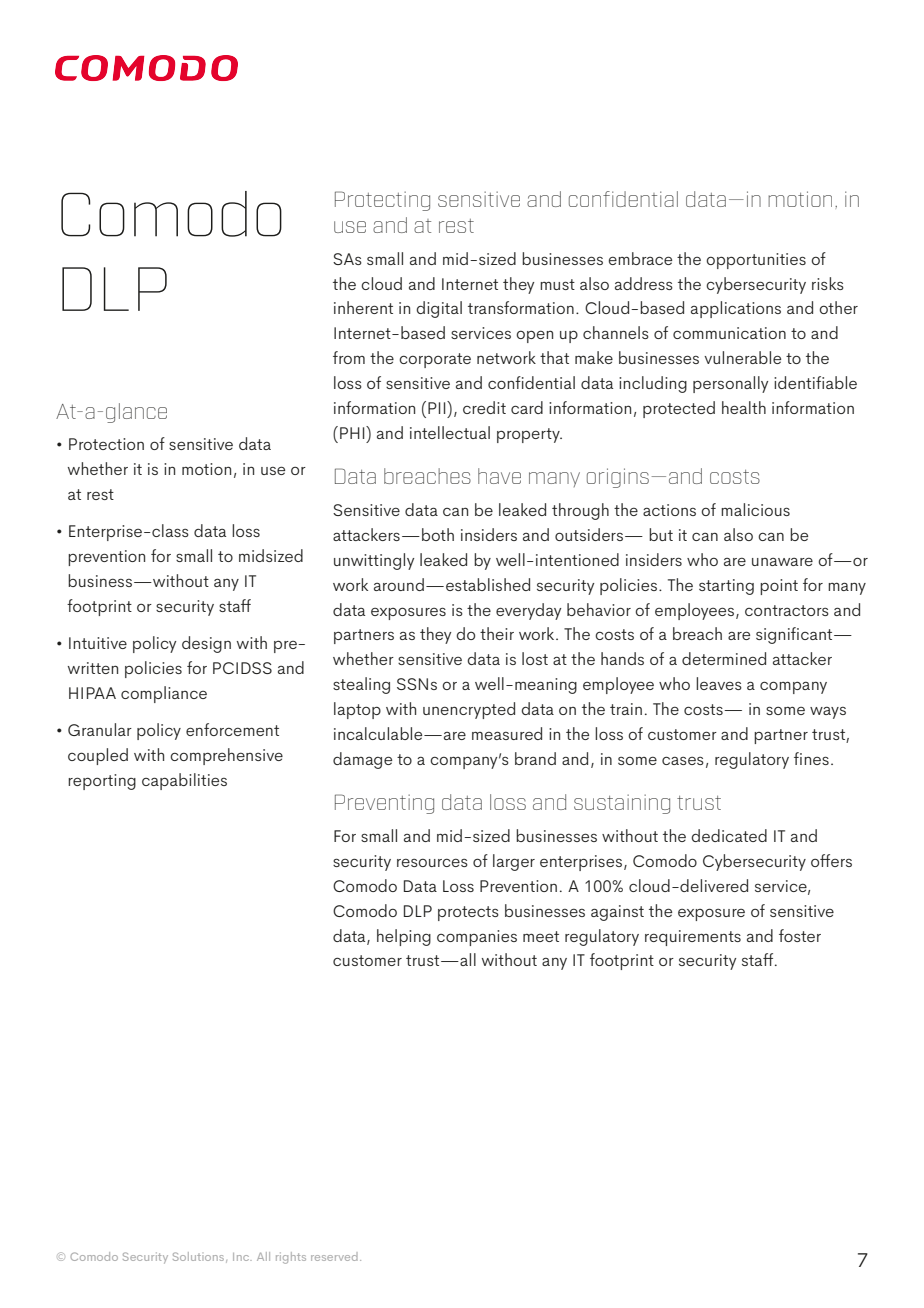  Describe the element at coordinates (291, 1258) in the document. I see `rights` at that location.
